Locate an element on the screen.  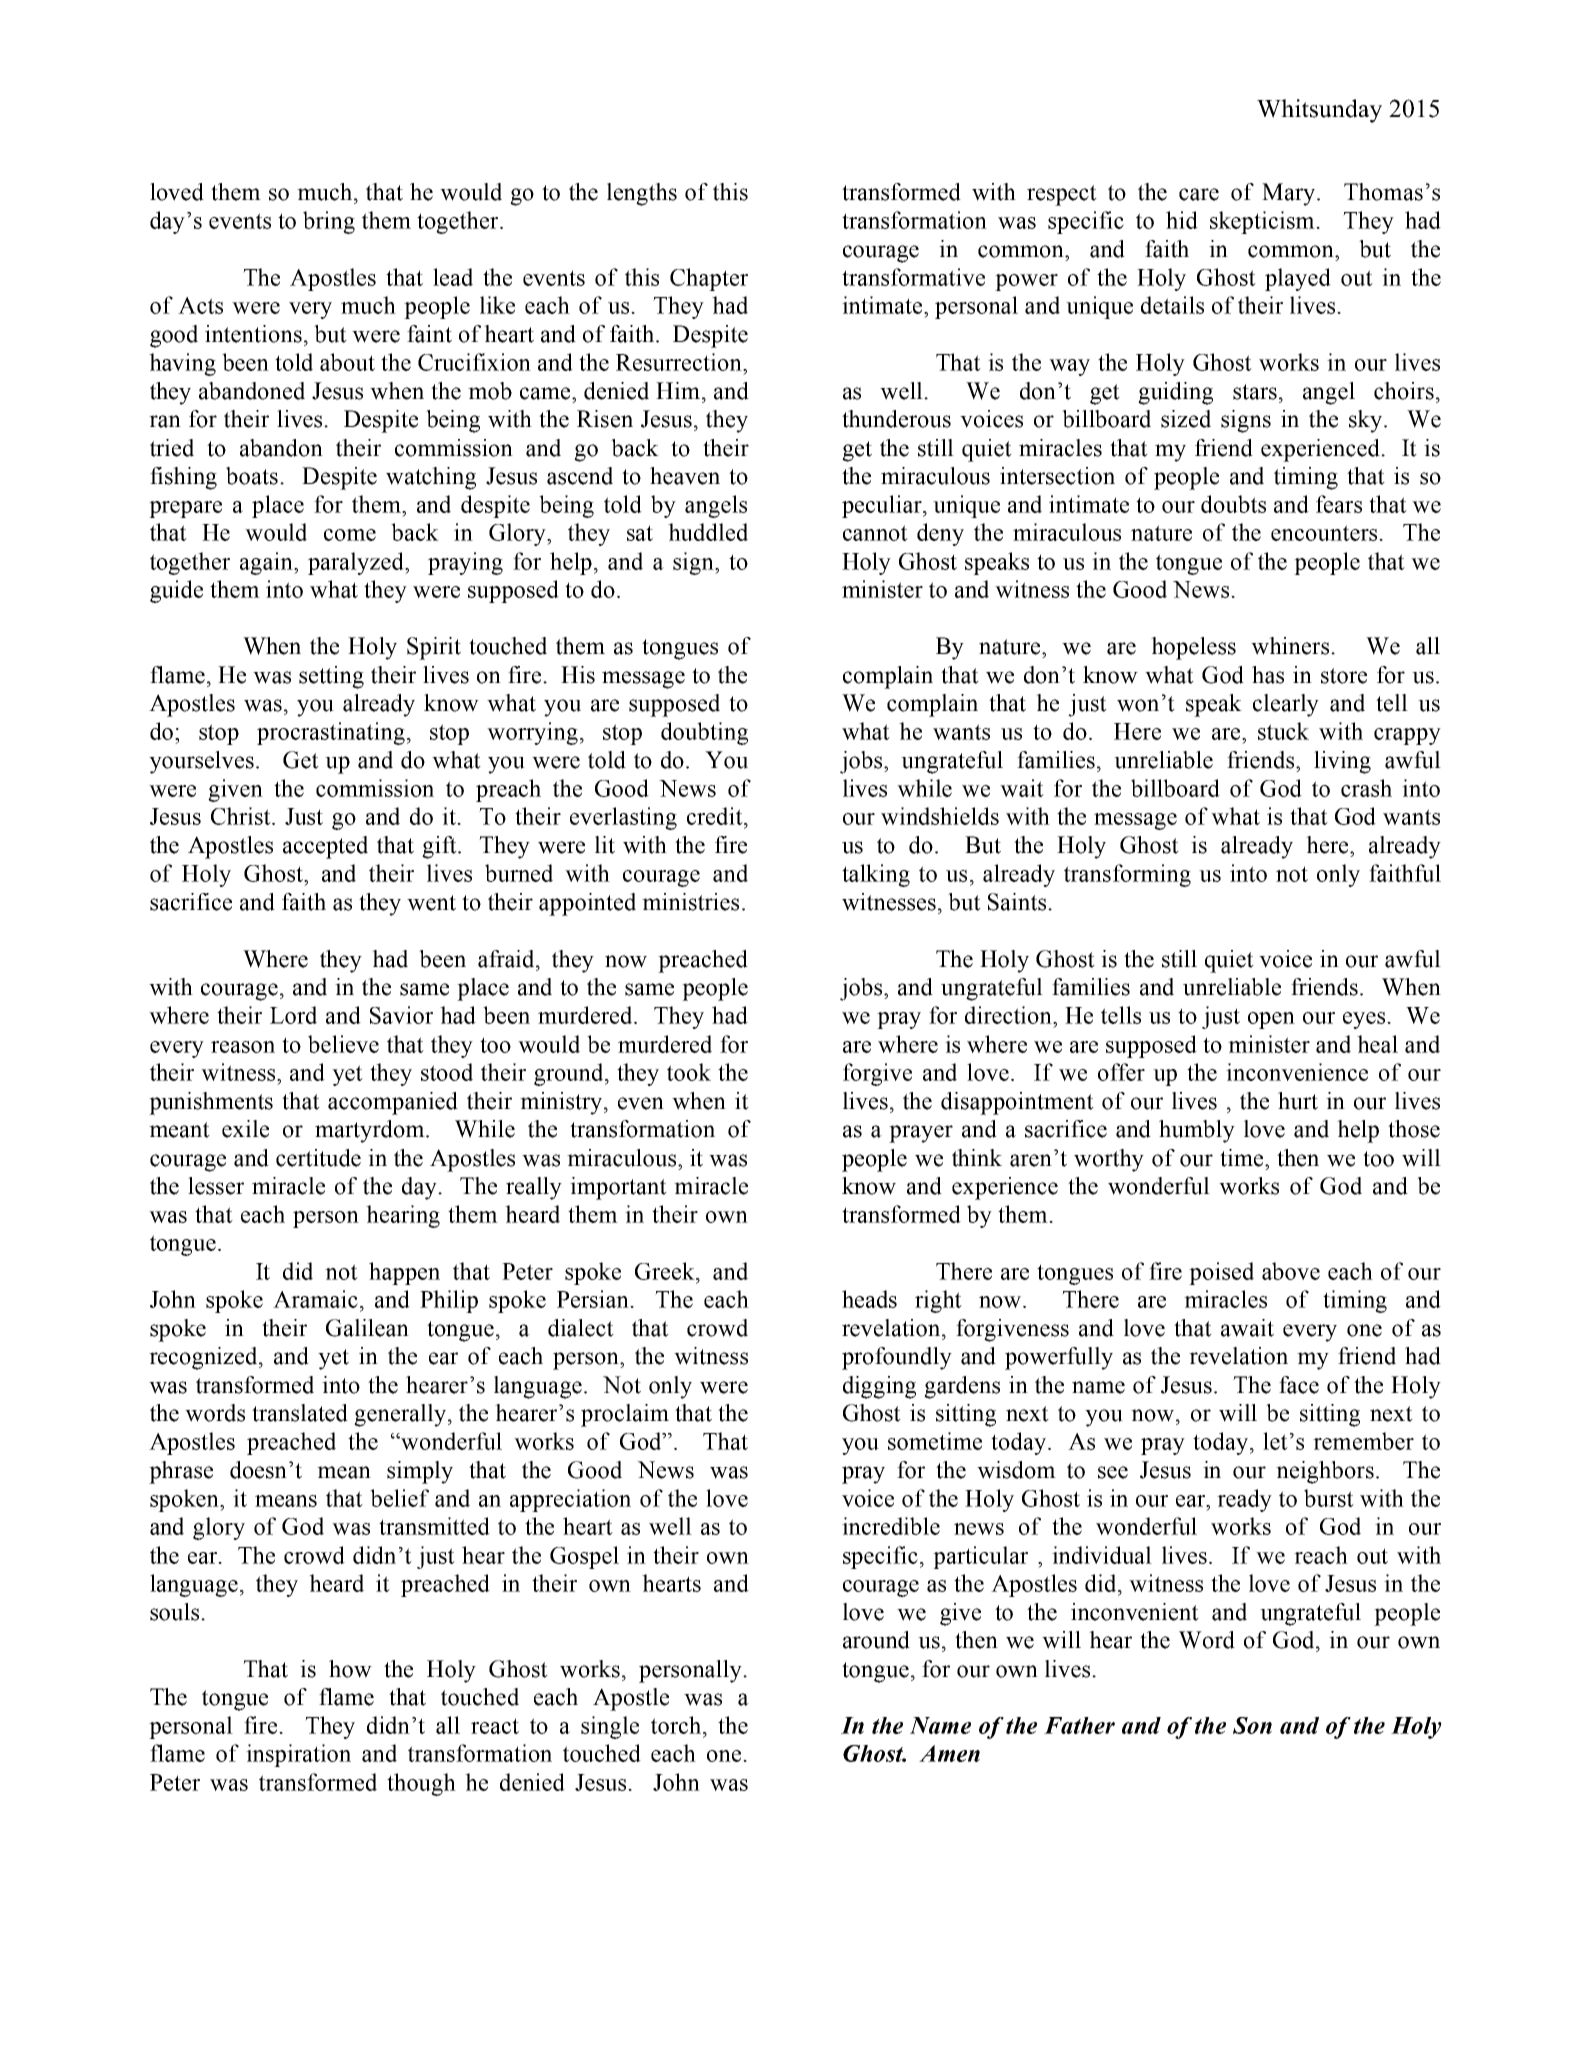
face is located at coordinates (1299, 1385).
